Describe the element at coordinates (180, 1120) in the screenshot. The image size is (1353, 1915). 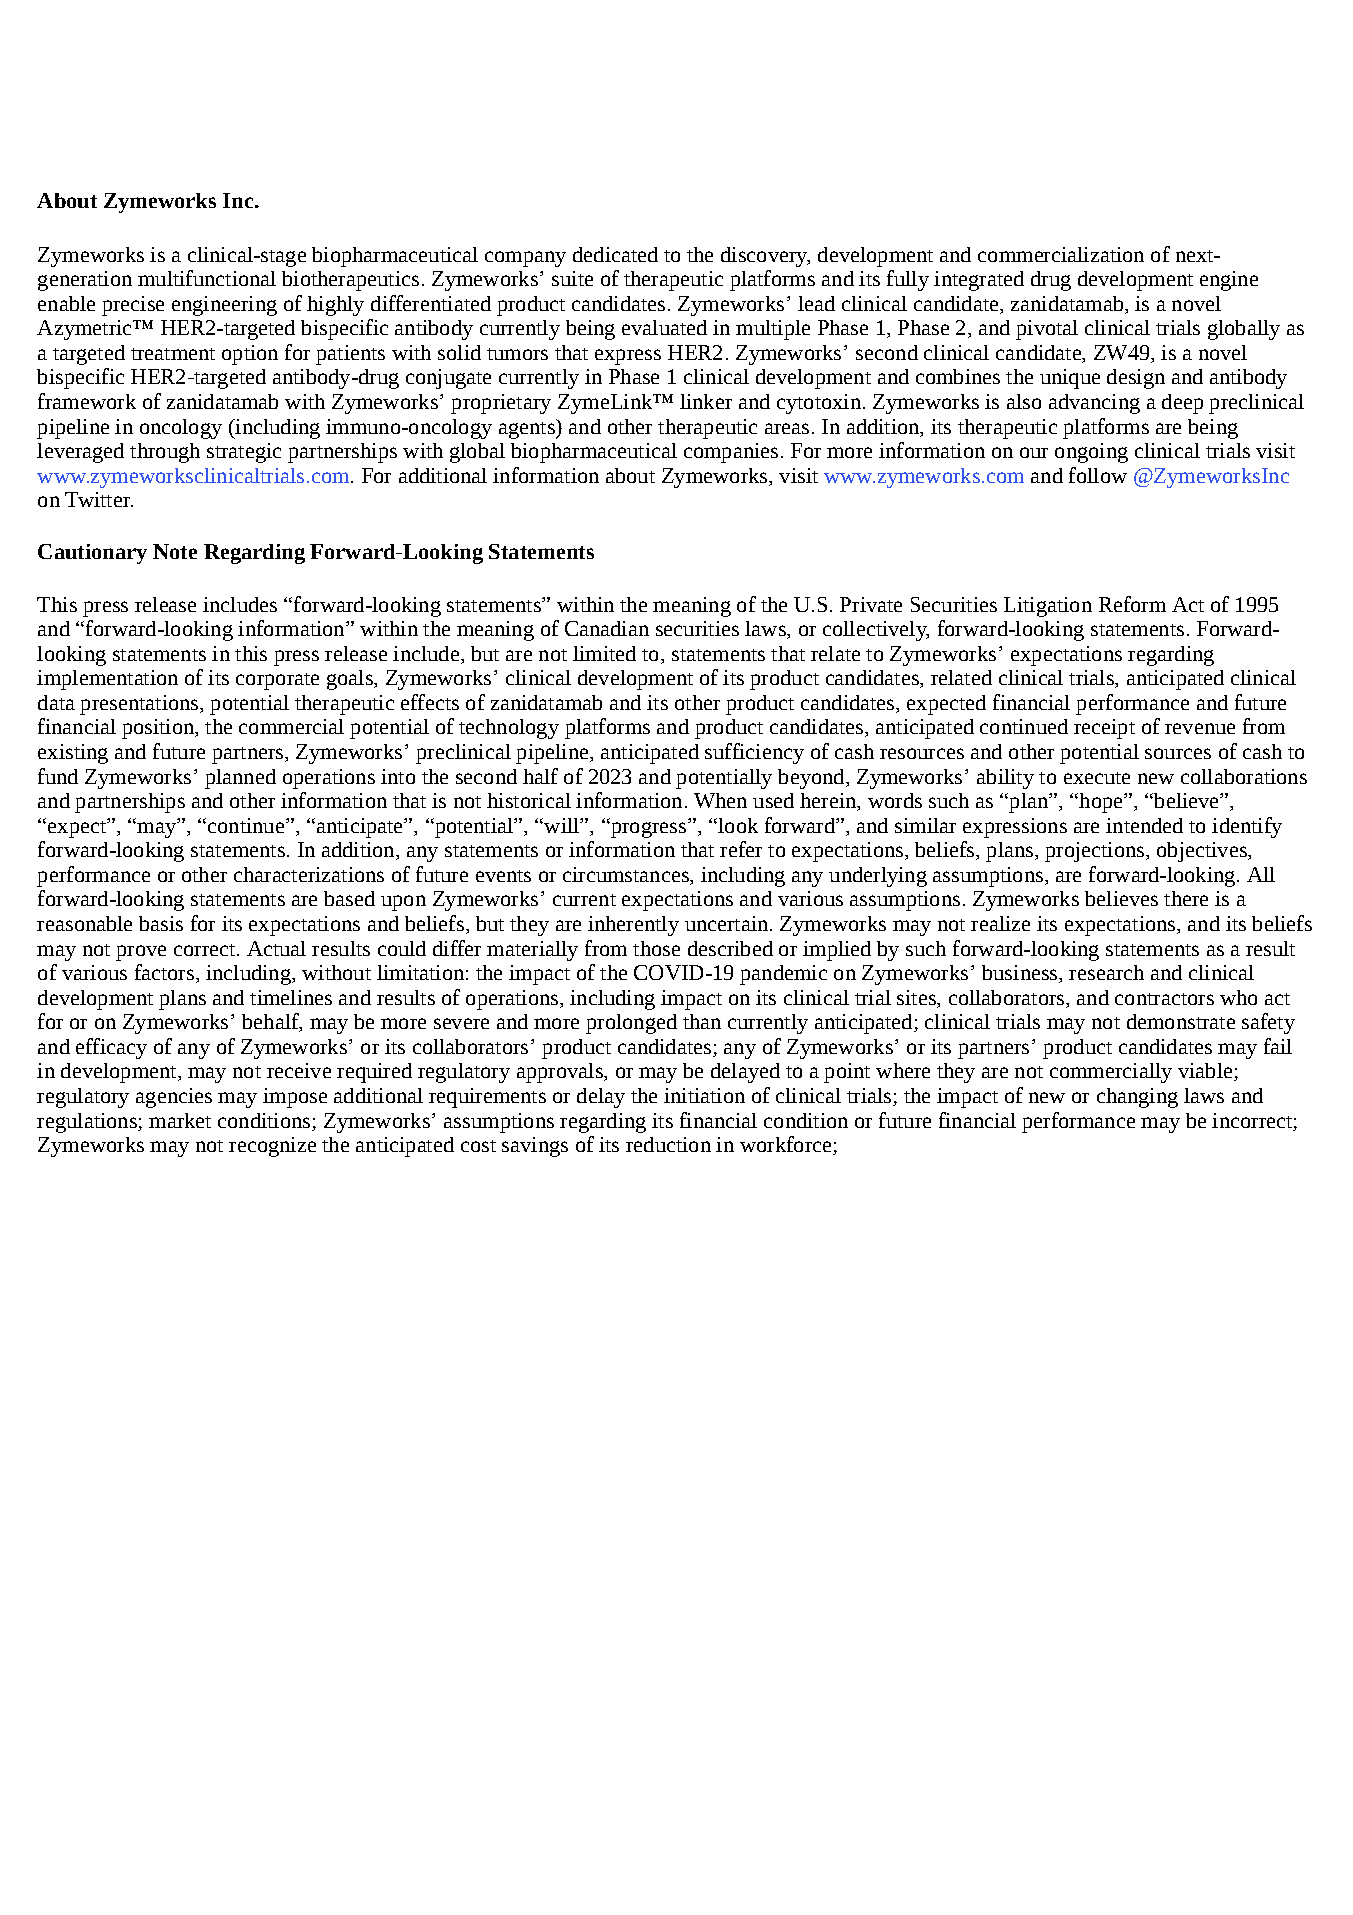
I see `market` at that location.
